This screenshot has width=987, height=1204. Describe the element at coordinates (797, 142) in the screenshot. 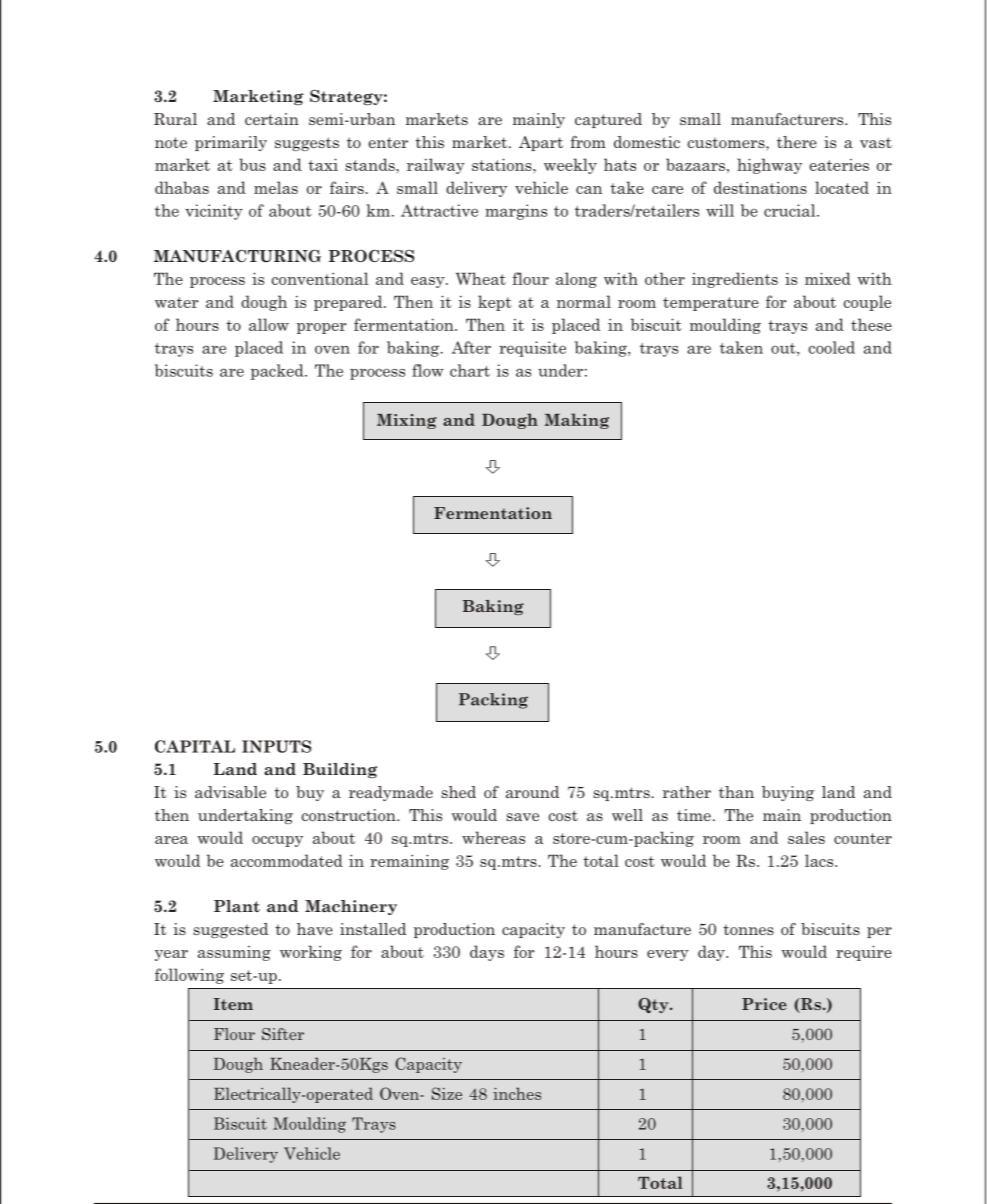

I see `there` at that location.
